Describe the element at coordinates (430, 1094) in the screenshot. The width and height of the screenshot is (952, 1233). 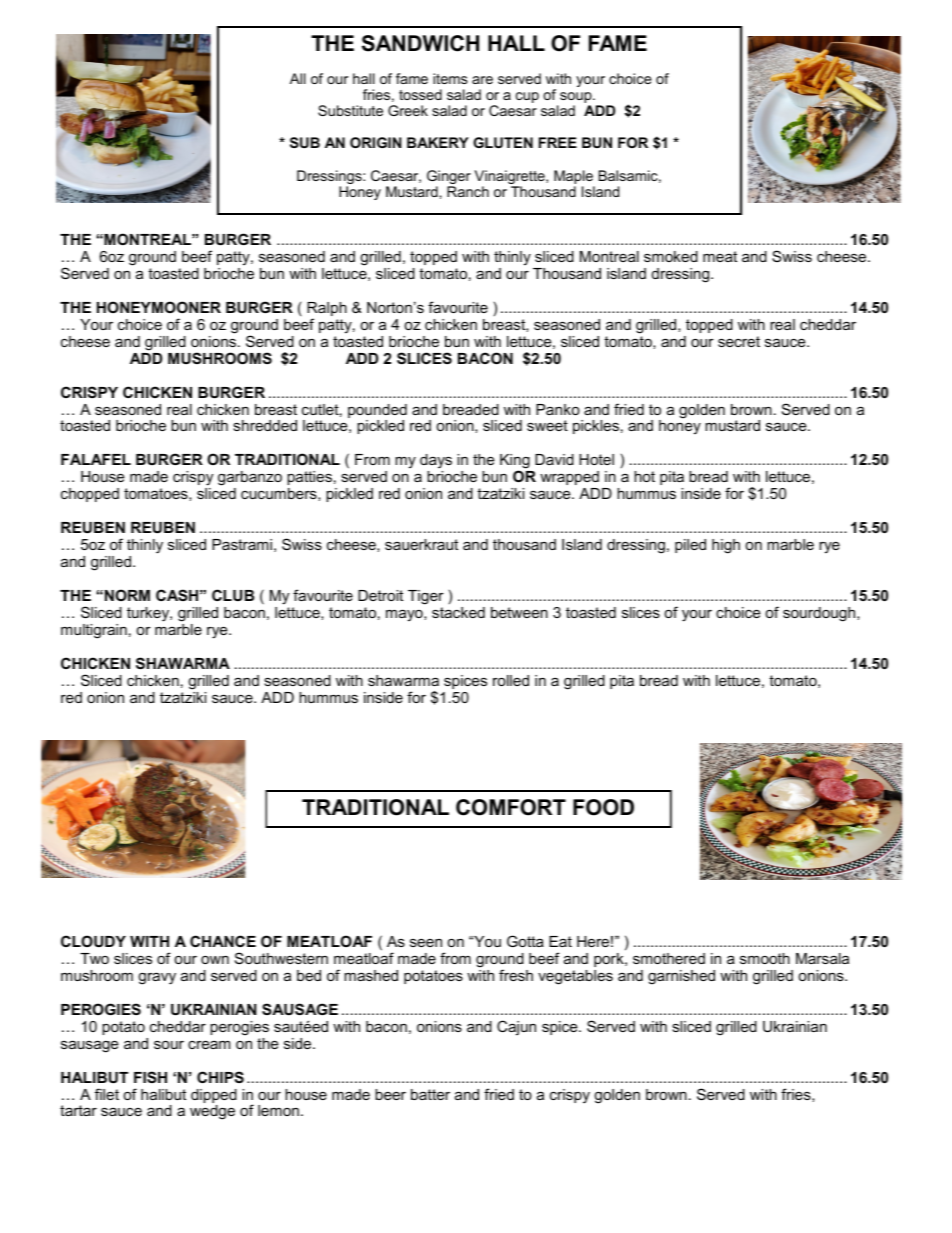
I see `batter` at that location.
